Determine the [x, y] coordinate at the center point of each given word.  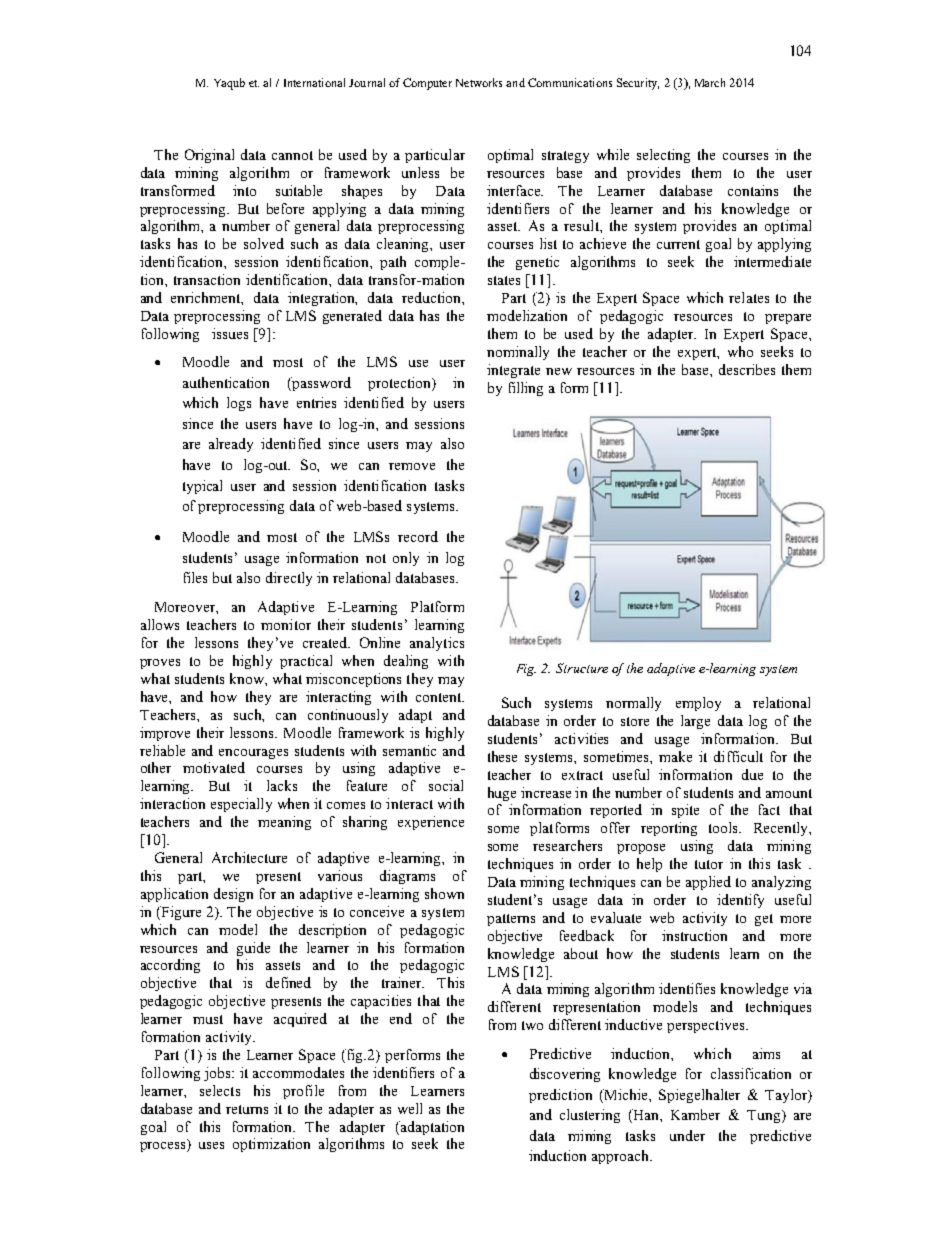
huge [502, 794]
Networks [479, 82]
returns [247, 1109]
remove [412, 466]
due [752, 774]
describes [747, 369]
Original [209, 156]
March [710, 82]
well [410, 1108]
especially [241, 805]
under [687, 1135]
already [231, 445]
